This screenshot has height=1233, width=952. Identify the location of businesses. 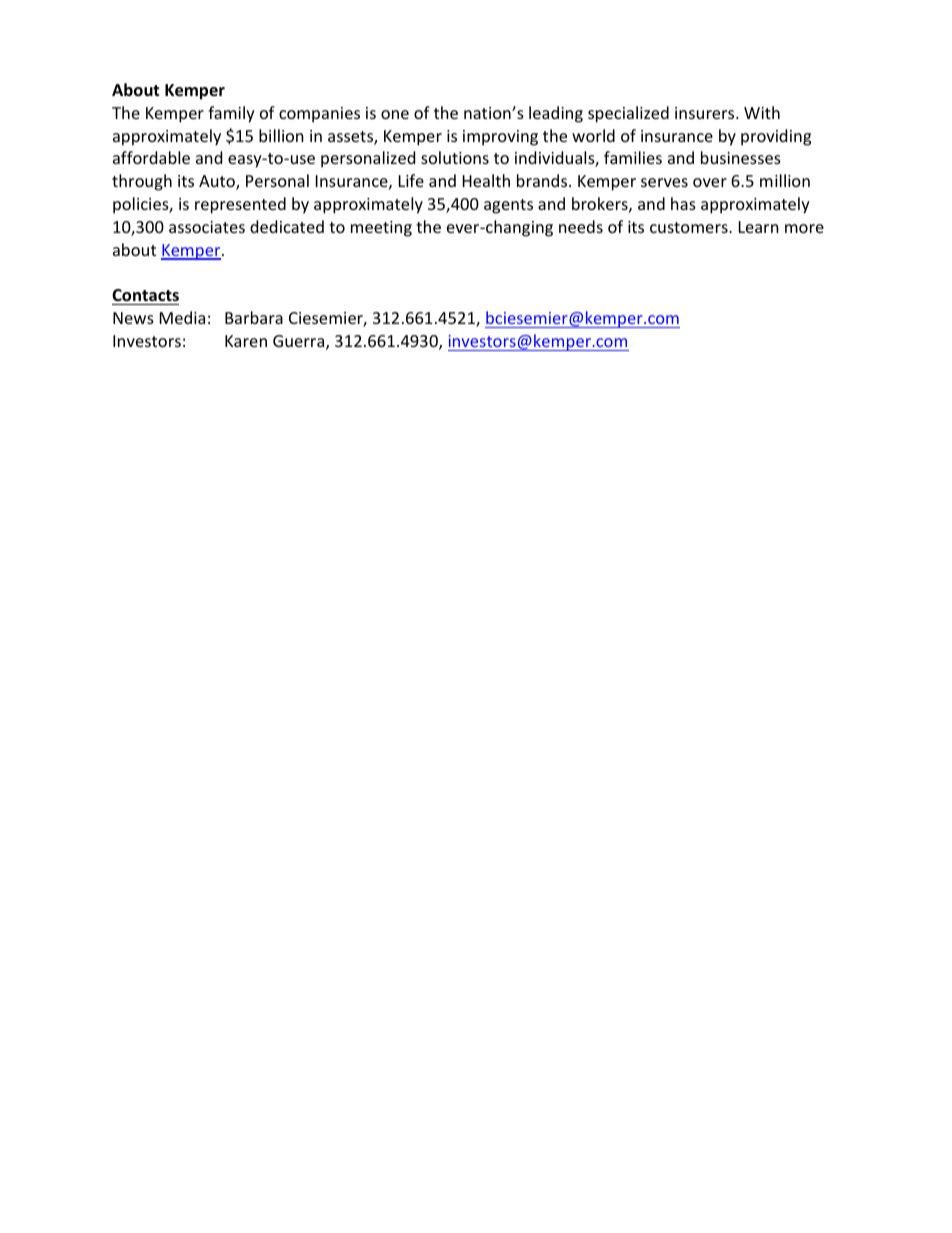
(741, 157).
